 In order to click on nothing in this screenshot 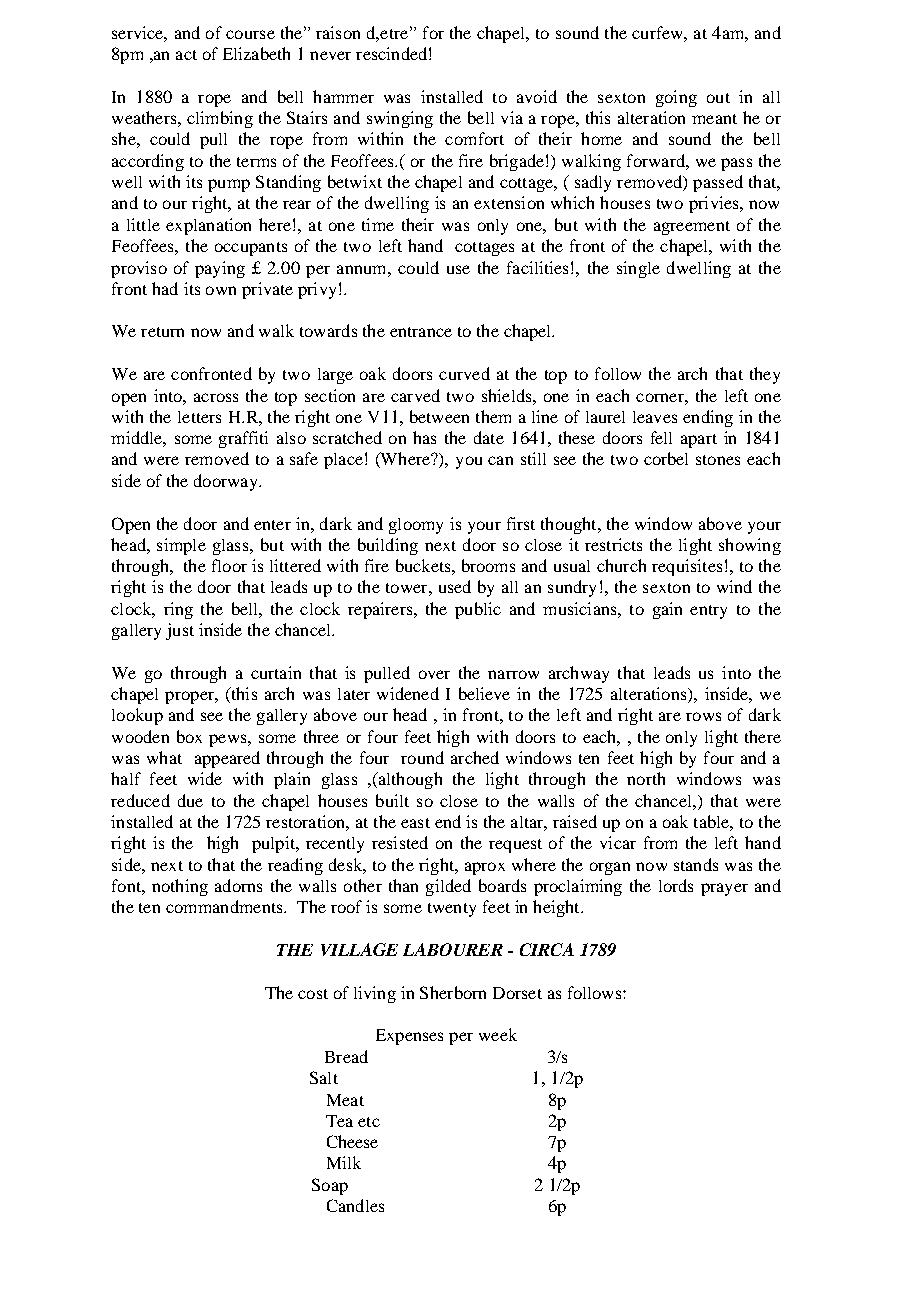, I will do `click(180, 887)`.
